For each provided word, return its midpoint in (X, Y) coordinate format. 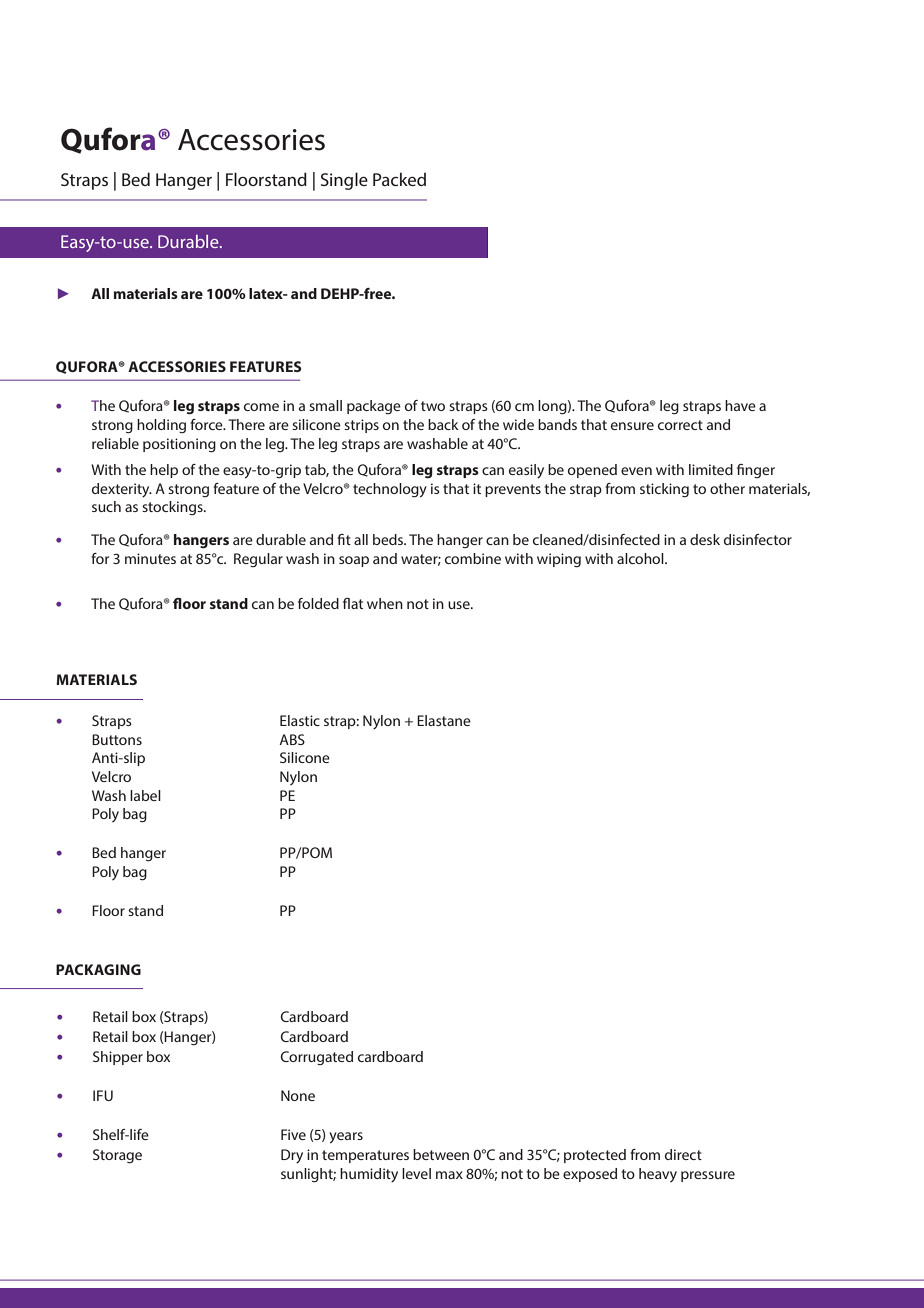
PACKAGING (98, 969)
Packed (399, 179)
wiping (559, 560)
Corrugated (317, 1058)
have (740, 405)
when (385, 603)
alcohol (641, 558)
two (433, 406)
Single (344, 181)
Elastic (300, 720)
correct (680, 425)
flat (353, 603)
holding (161, 426)
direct (683, 1154)
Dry (292, 1156)
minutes (150, 558)
